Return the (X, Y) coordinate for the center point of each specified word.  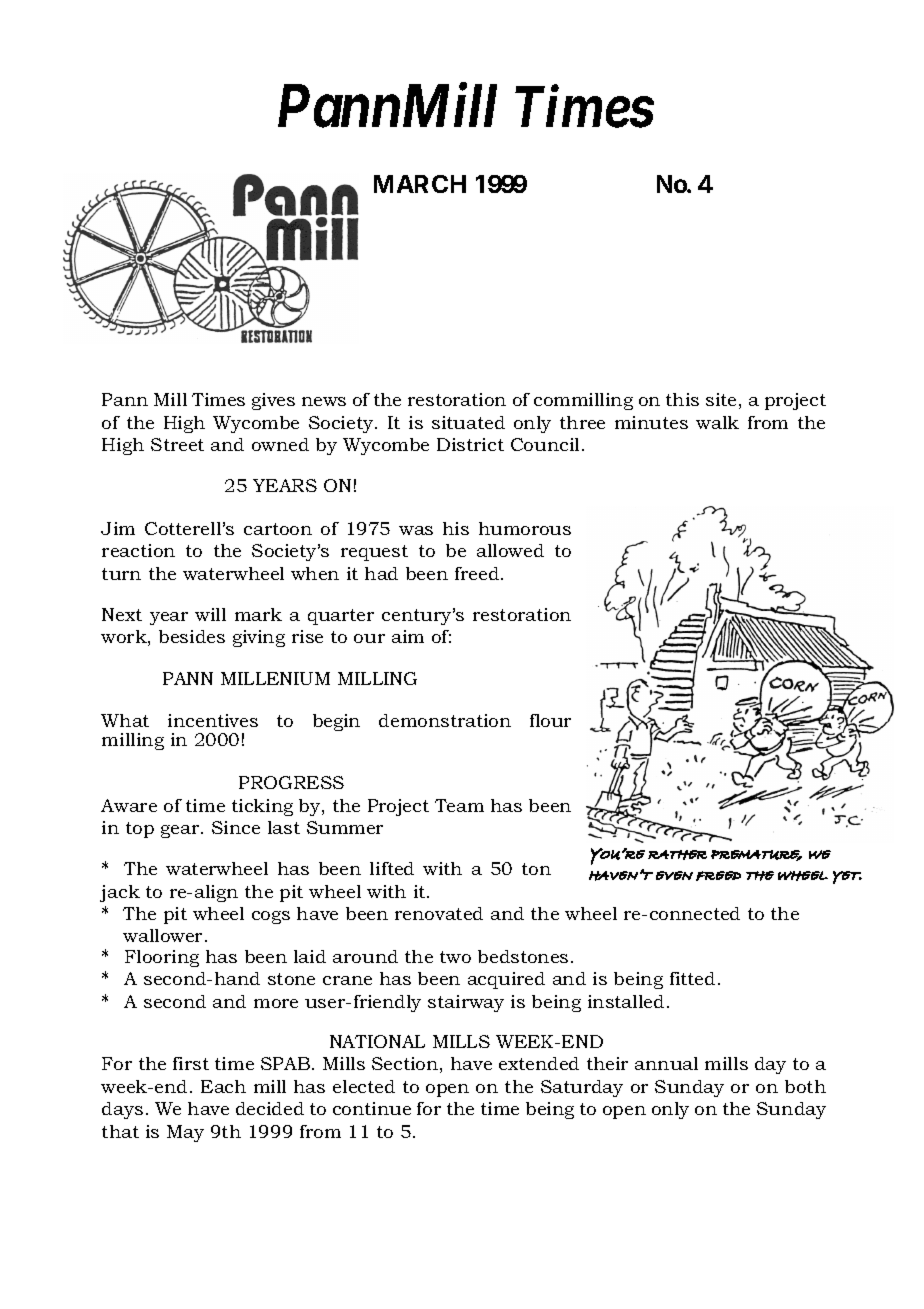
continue (372, 1108)
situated (468, 422)
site (721, 399)
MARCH (420, 184)
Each (223, 1086)
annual (666, 1063)
